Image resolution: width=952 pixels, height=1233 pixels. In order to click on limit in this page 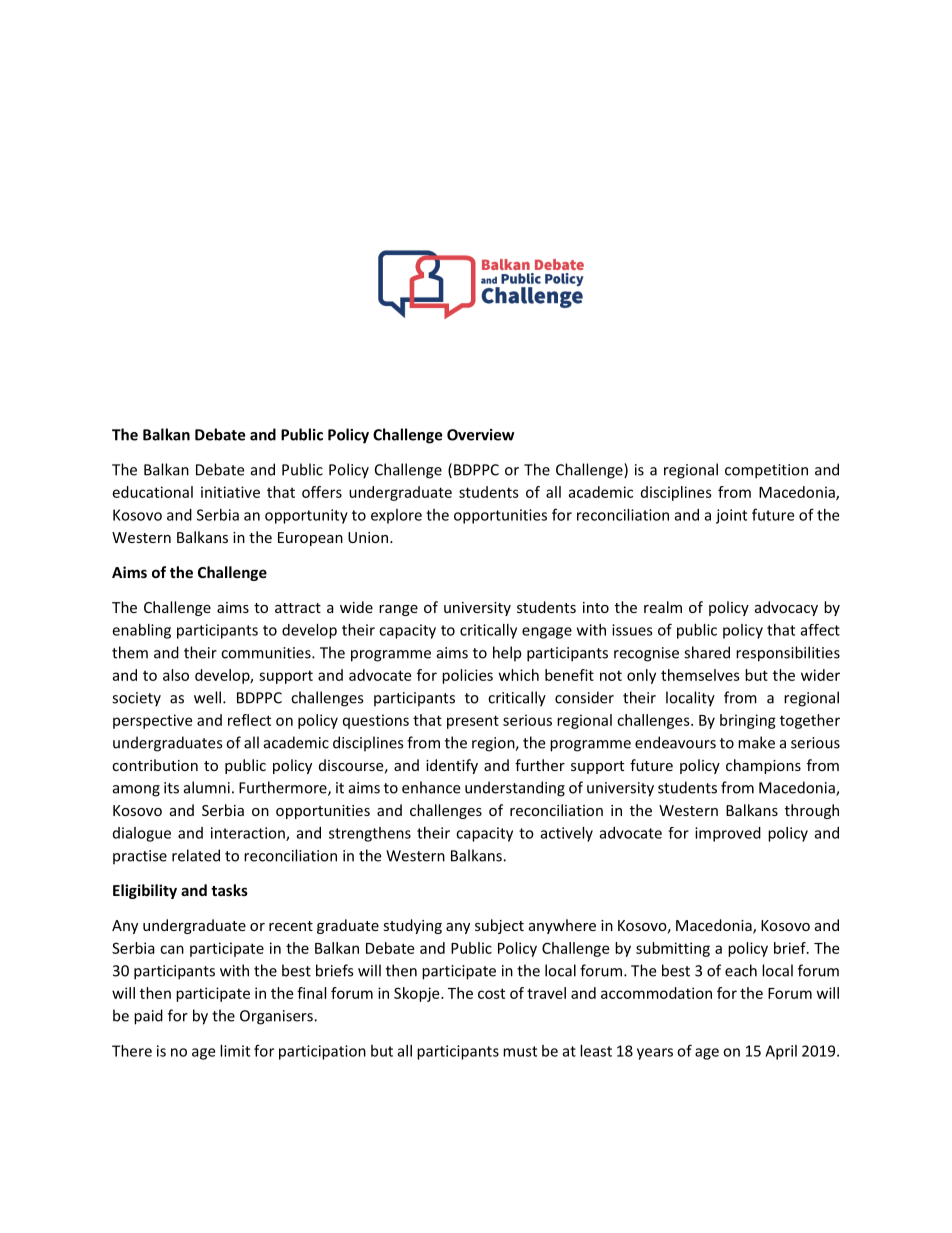, I will do `click(235, 1051)`.
